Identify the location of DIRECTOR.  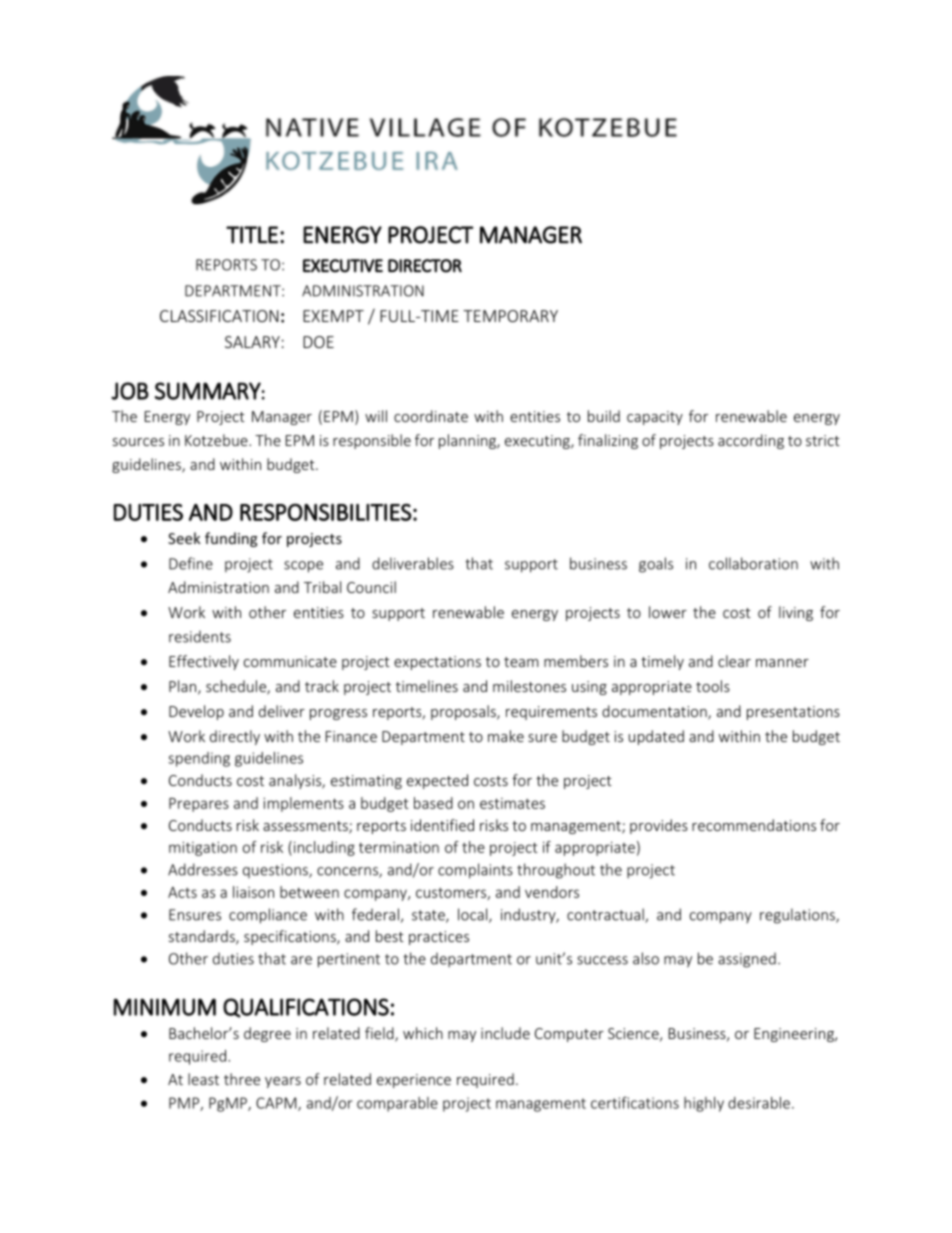
(425, 266).
